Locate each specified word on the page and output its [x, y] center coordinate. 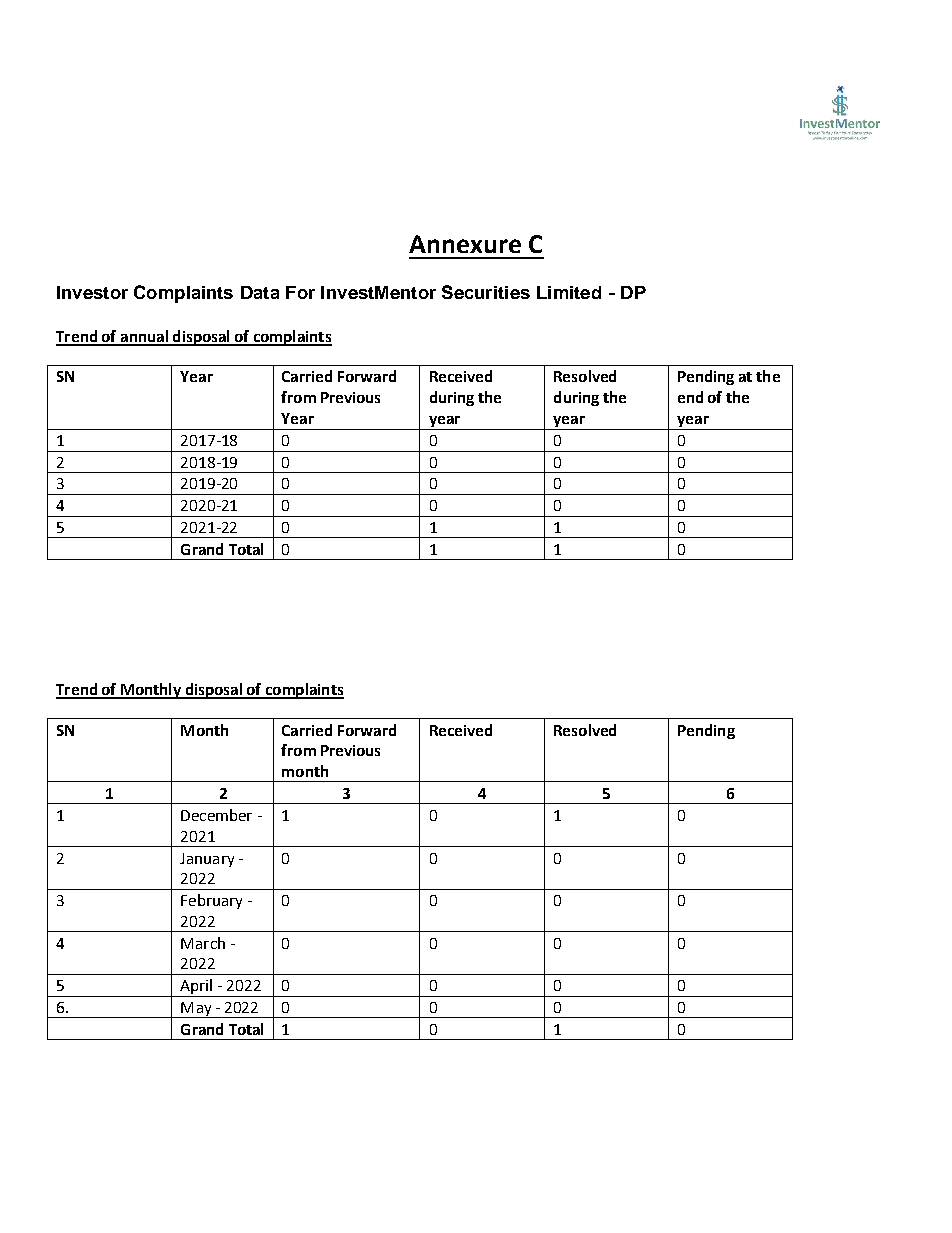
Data [260, 292]
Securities [486, 292]
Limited [569, 292]
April [196, 988]
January [207, 860]
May [196, 1010]
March [203, 943]
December [216, 815]
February [211, 901]
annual [144, 337]
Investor [92, 292]
